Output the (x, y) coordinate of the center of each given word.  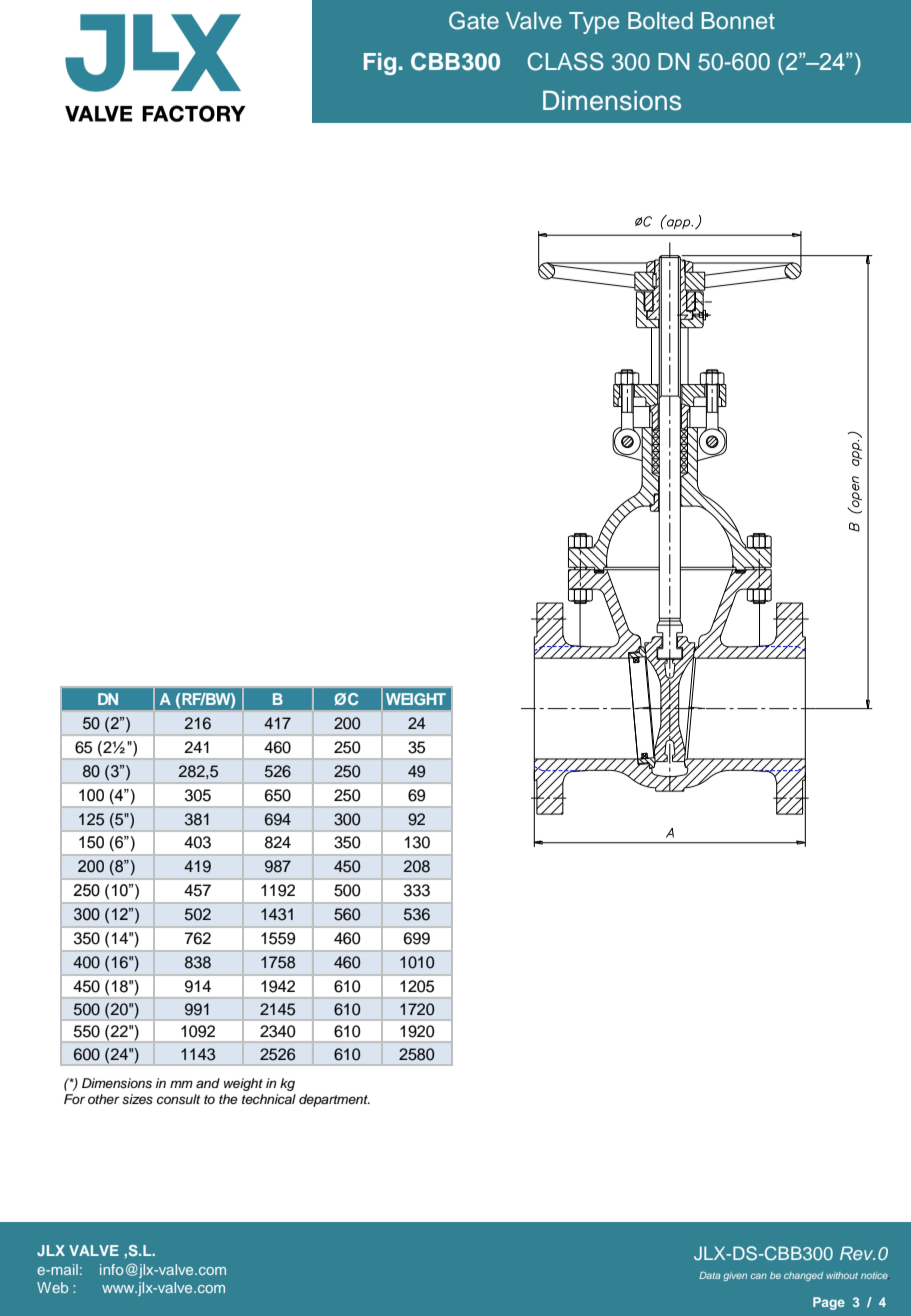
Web (52, 1287)
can (759, 1276)
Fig (380, 64)
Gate (474, 20)
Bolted (660, 21)
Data (710, 1275)
